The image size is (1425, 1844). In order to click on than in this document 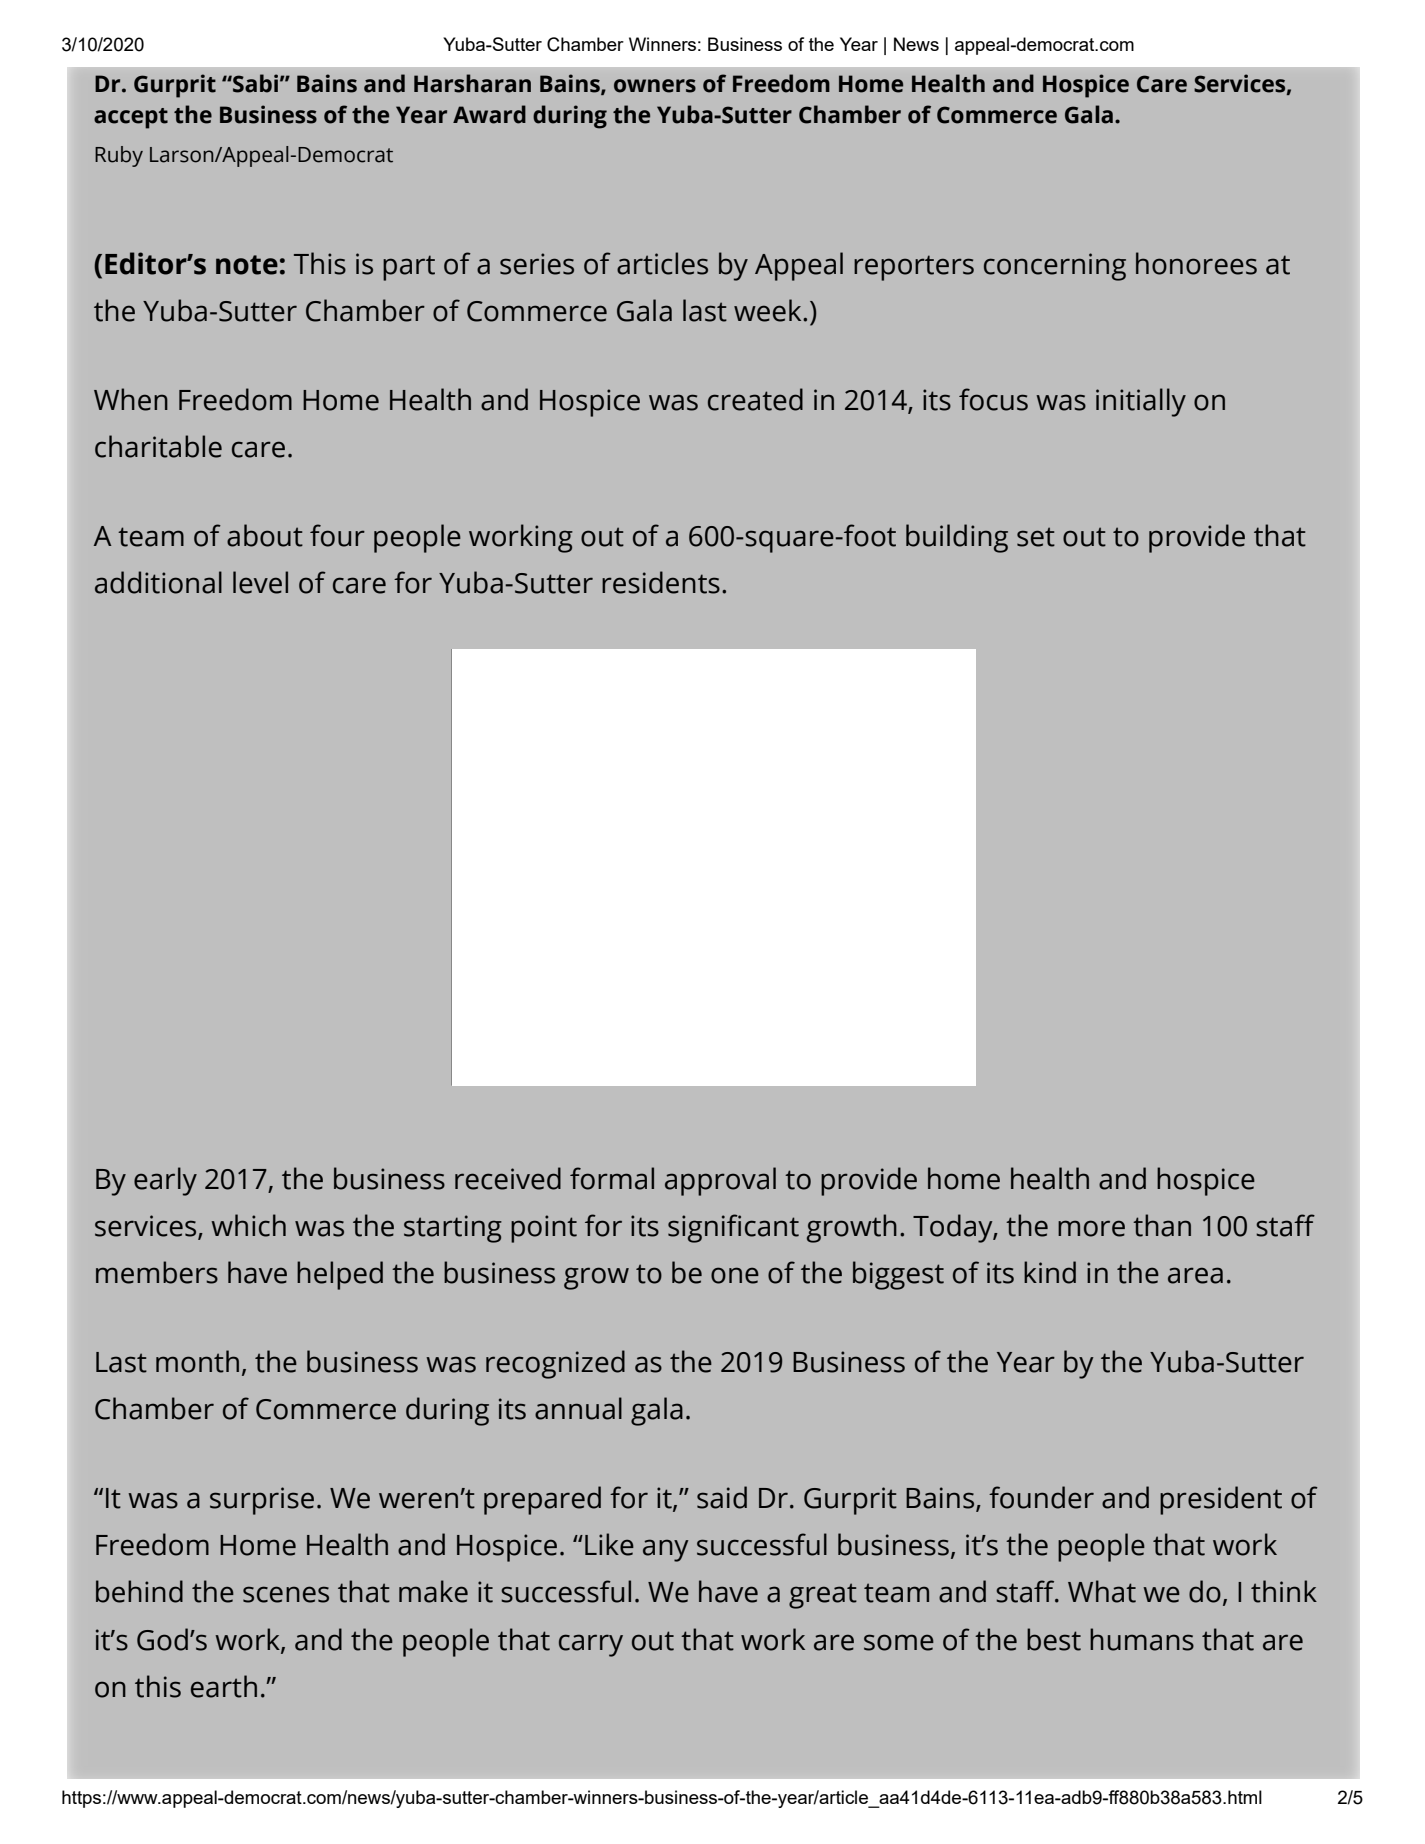, I will do `click(1162, 1225)`.
